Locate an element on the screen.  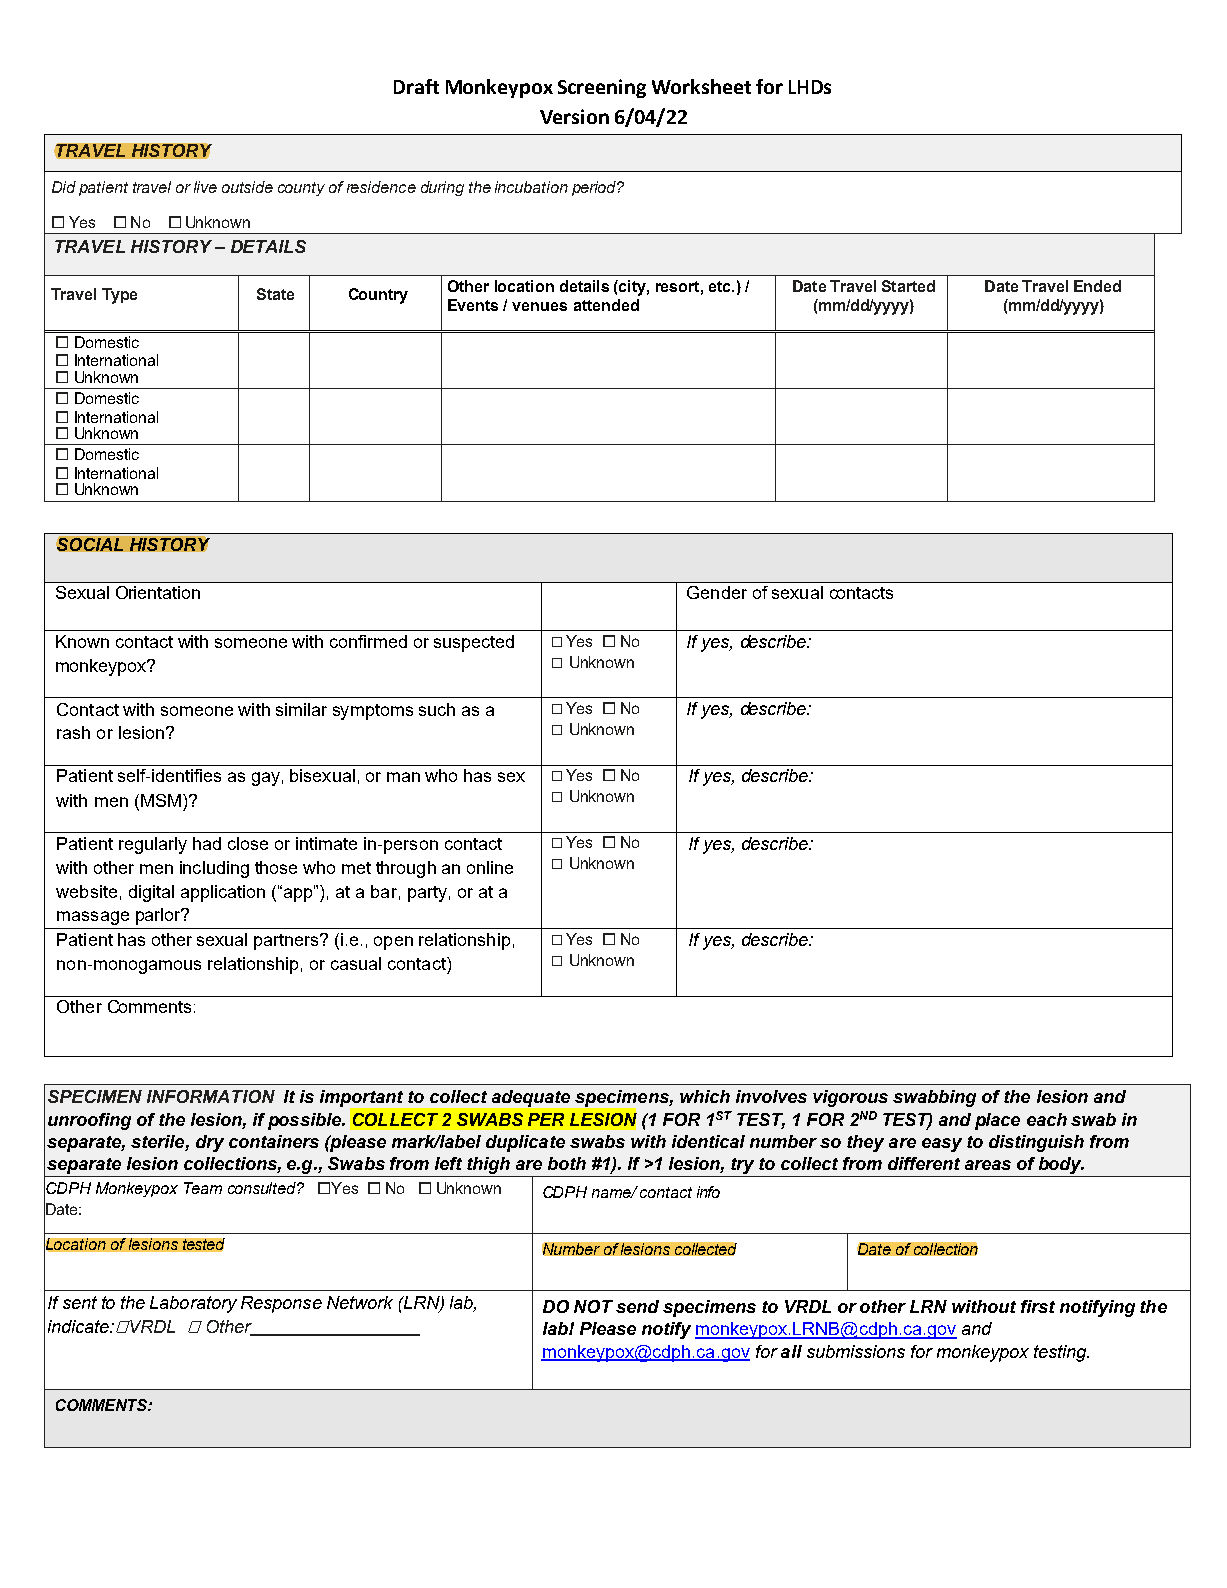
venues is located at coordinates (539, 306).
